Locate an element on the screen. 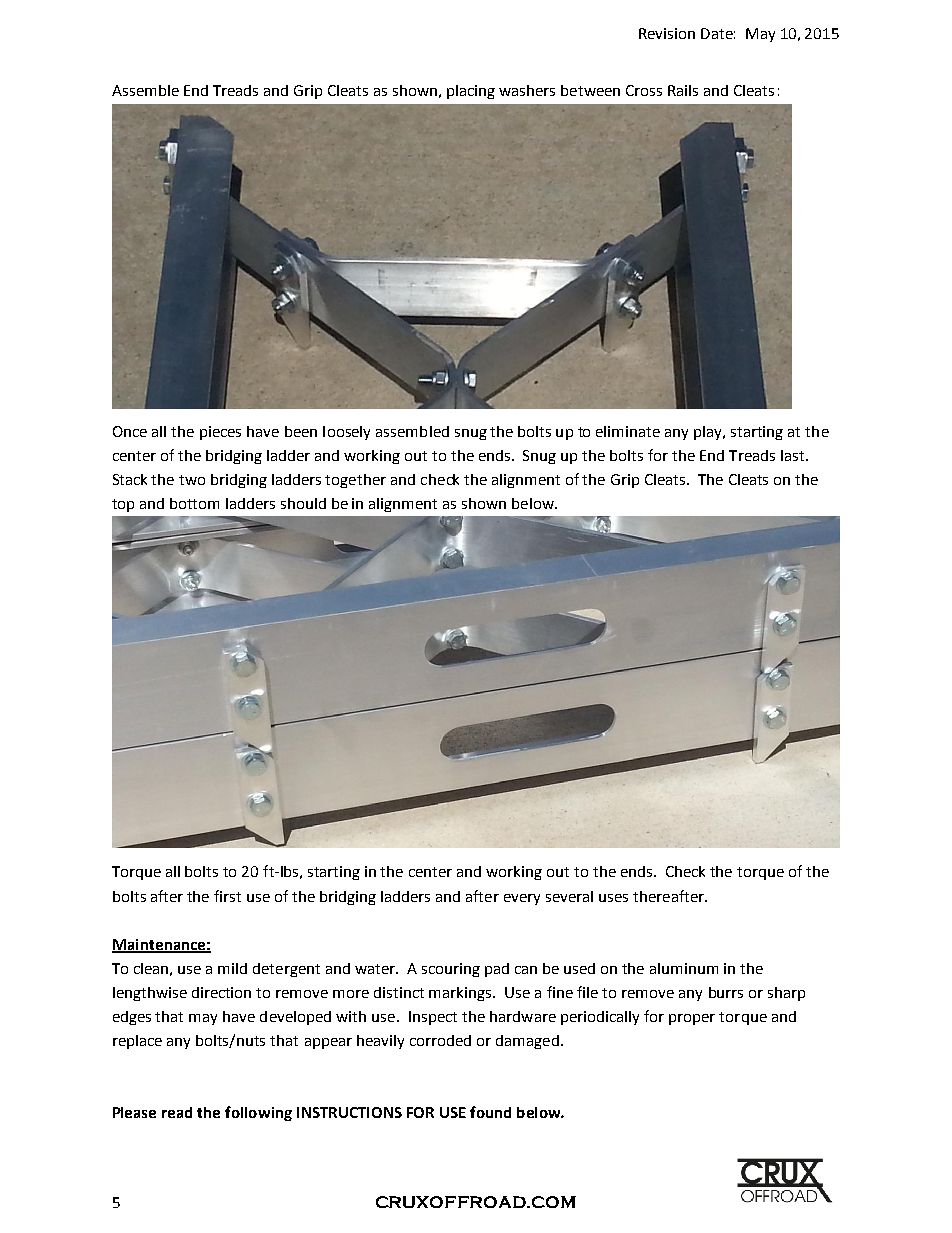 The height and width of the screenshot is (1233, 952). placing is located at coordinates (471, 92).
